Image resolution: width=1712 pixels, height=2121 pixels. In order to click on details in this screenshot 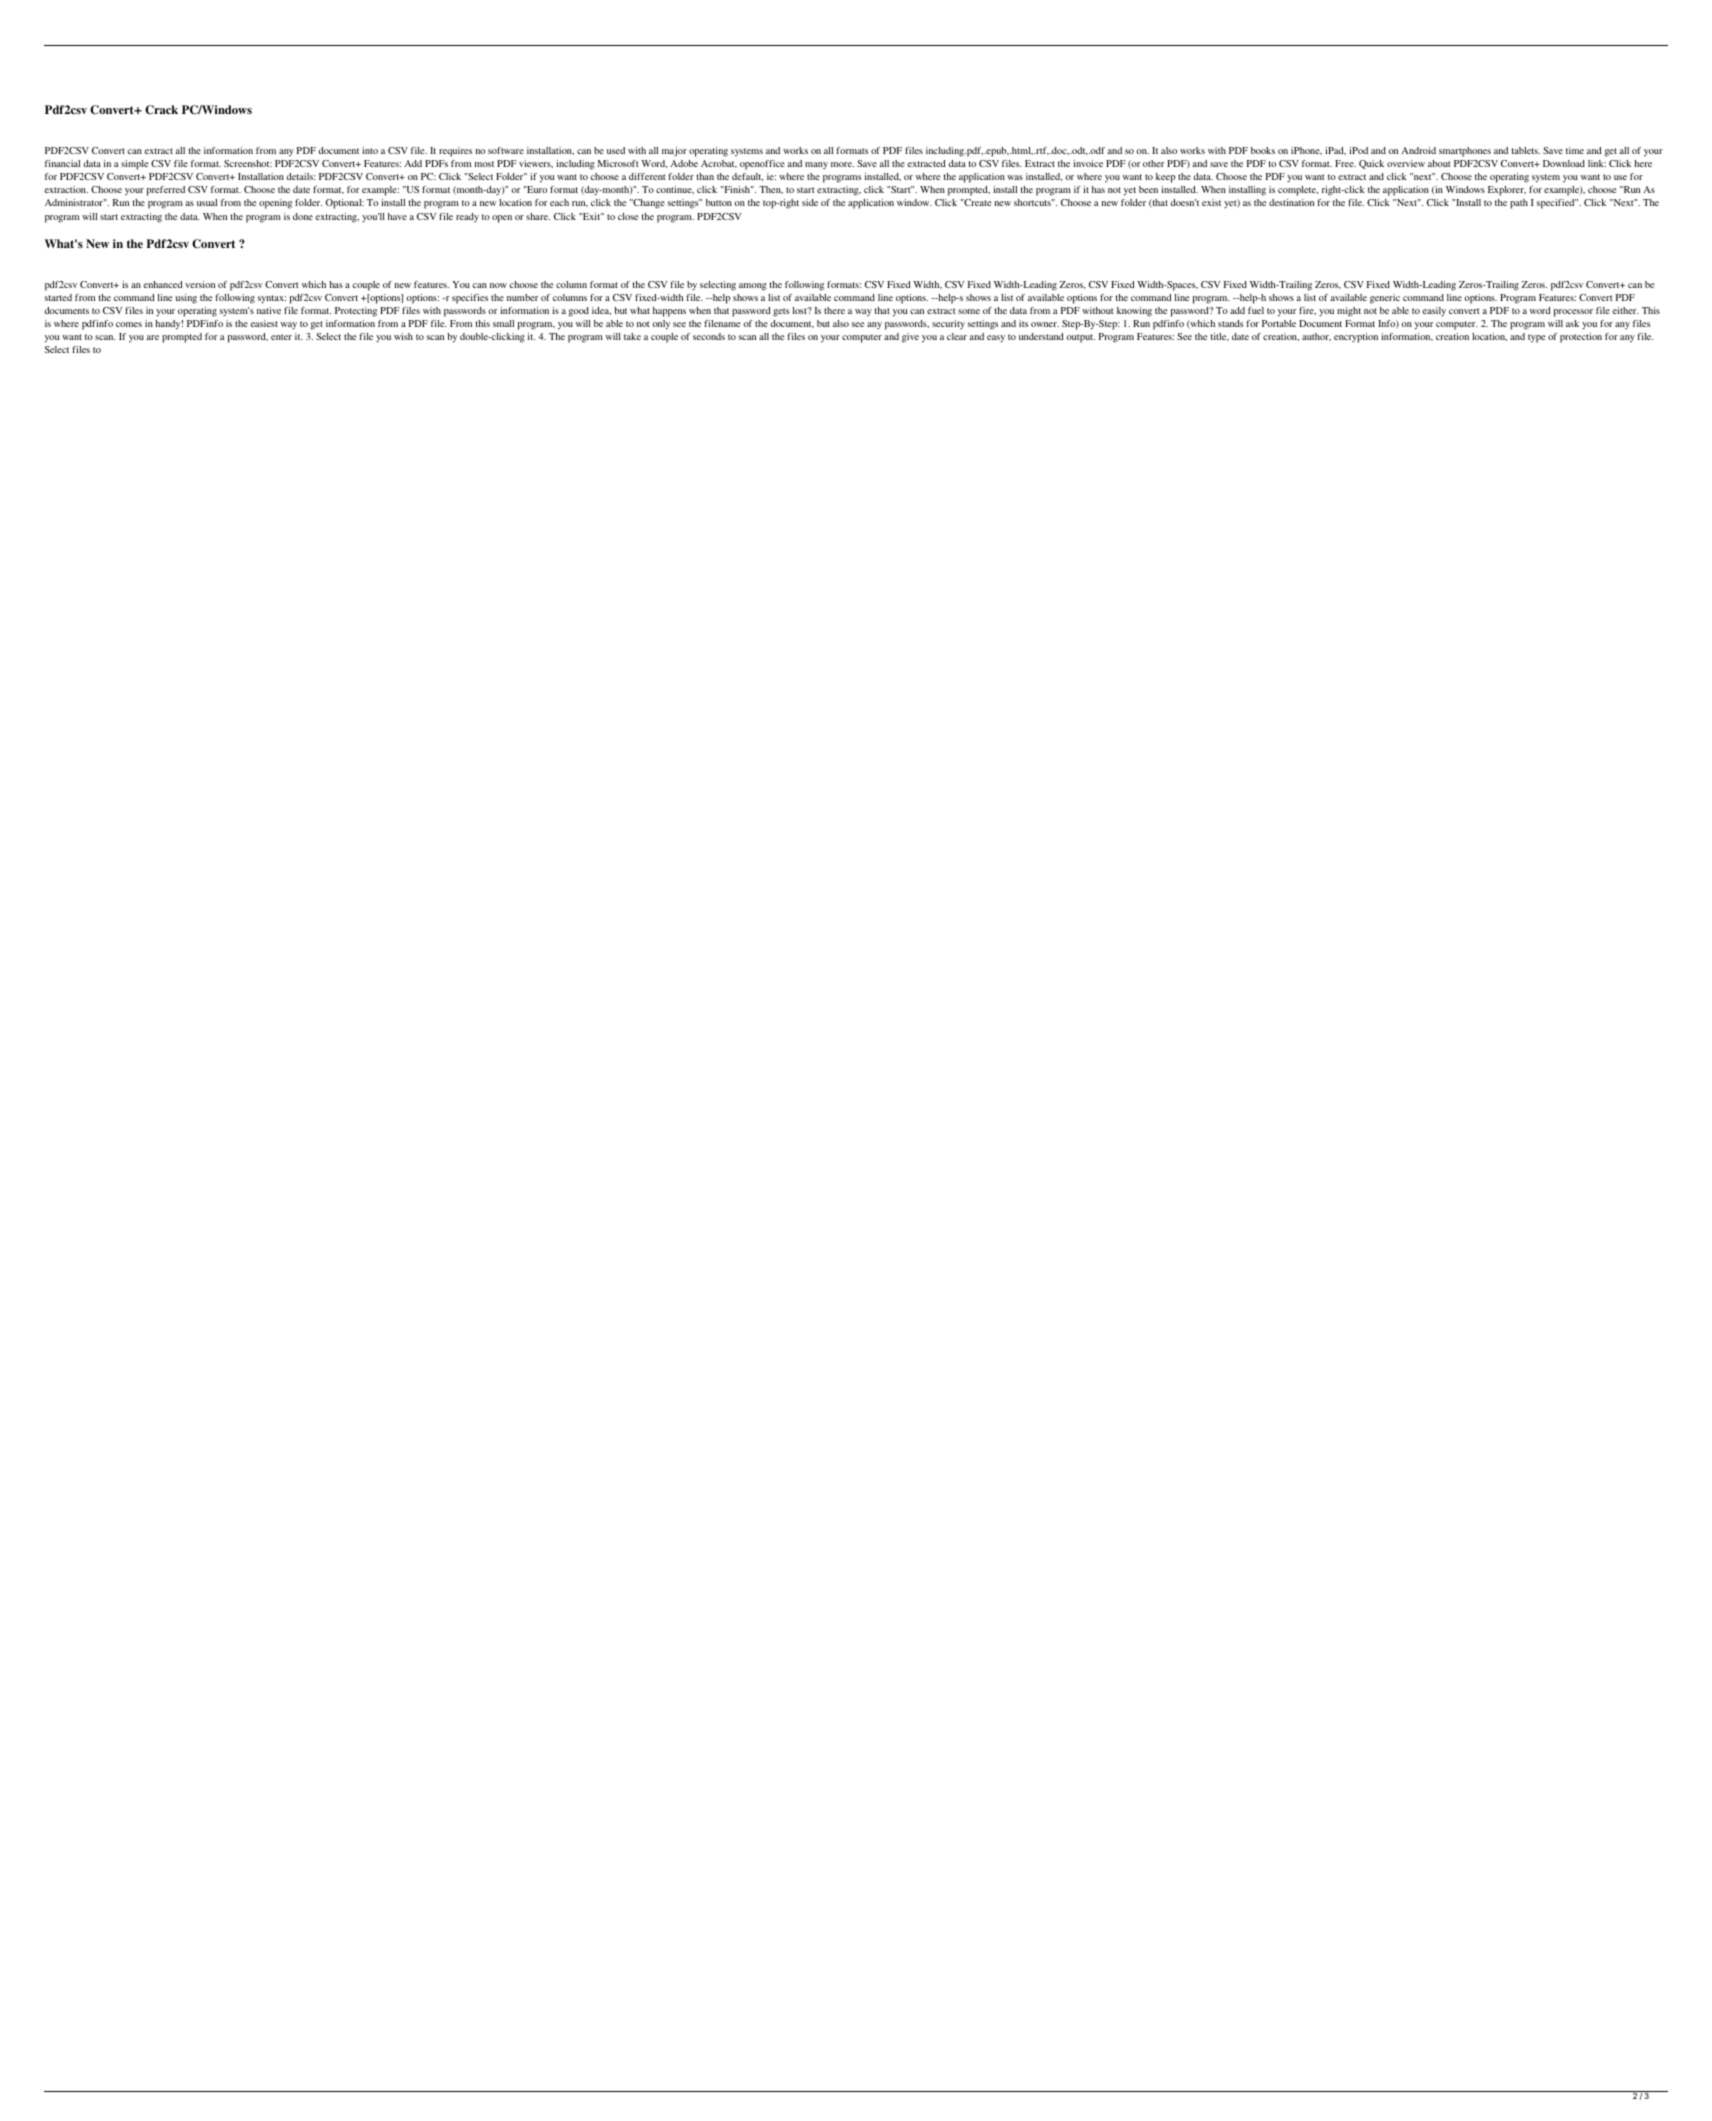, I will do `click(301, 176)`.
